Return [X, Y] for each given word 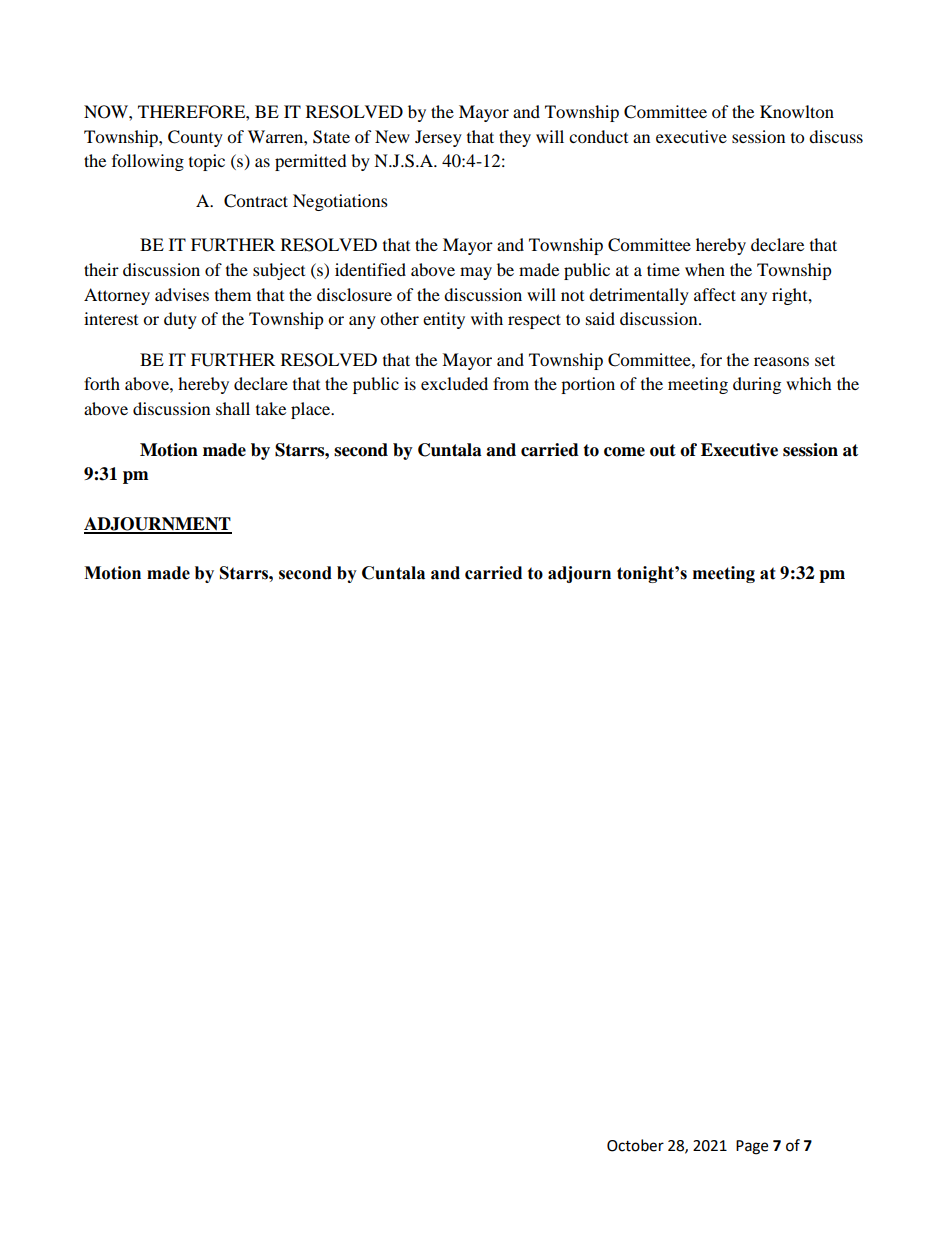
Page [752, 1147]
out [663, 450]
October [635, 1145]
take [271, 408]
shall [233, 408]
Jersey [438, 138]
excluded [454, 383]
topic [207, 162]
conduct [598, 136]
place [312, 410]
